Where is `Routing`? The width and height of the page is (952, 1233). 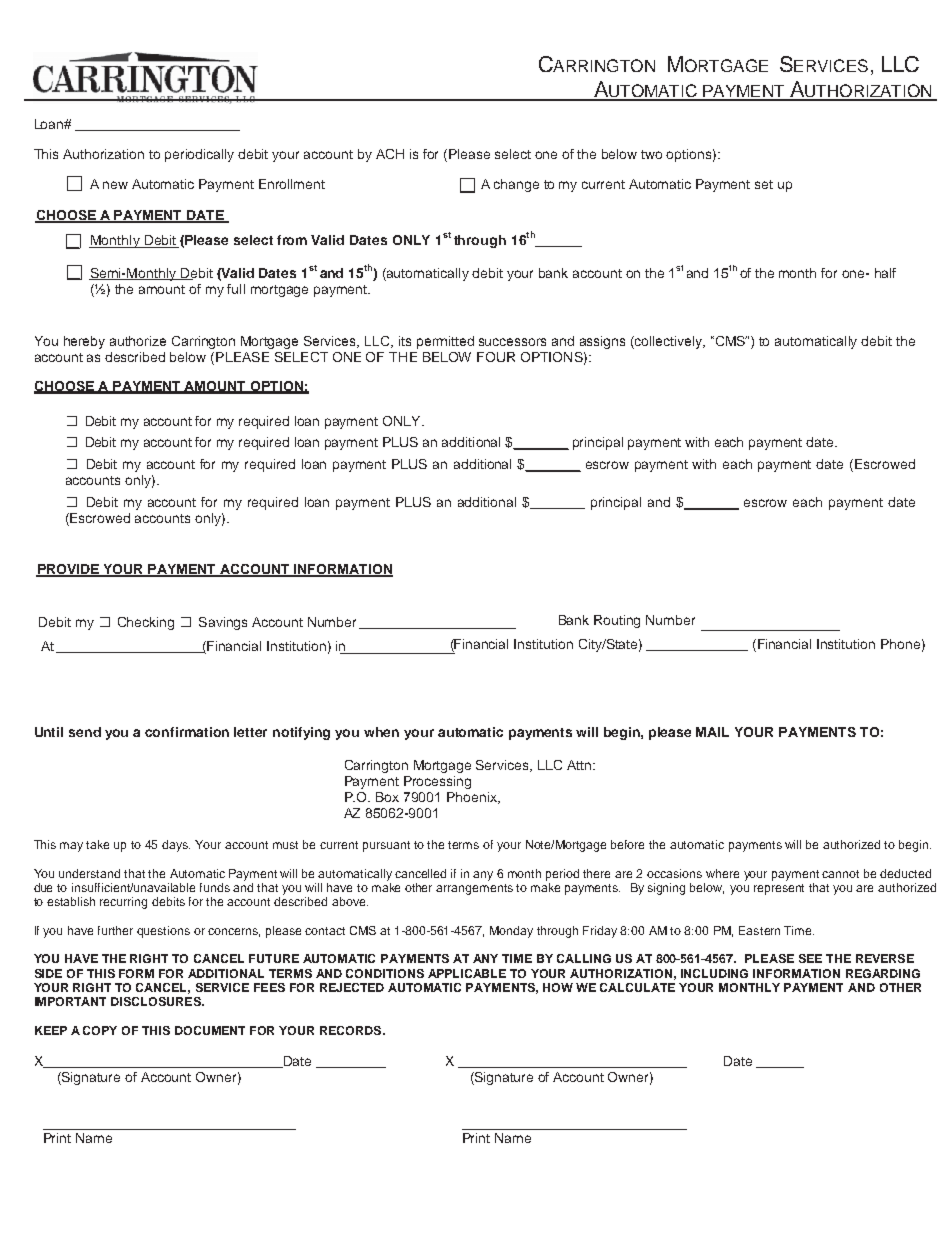 Routing is located at coordinates (617, 621).
